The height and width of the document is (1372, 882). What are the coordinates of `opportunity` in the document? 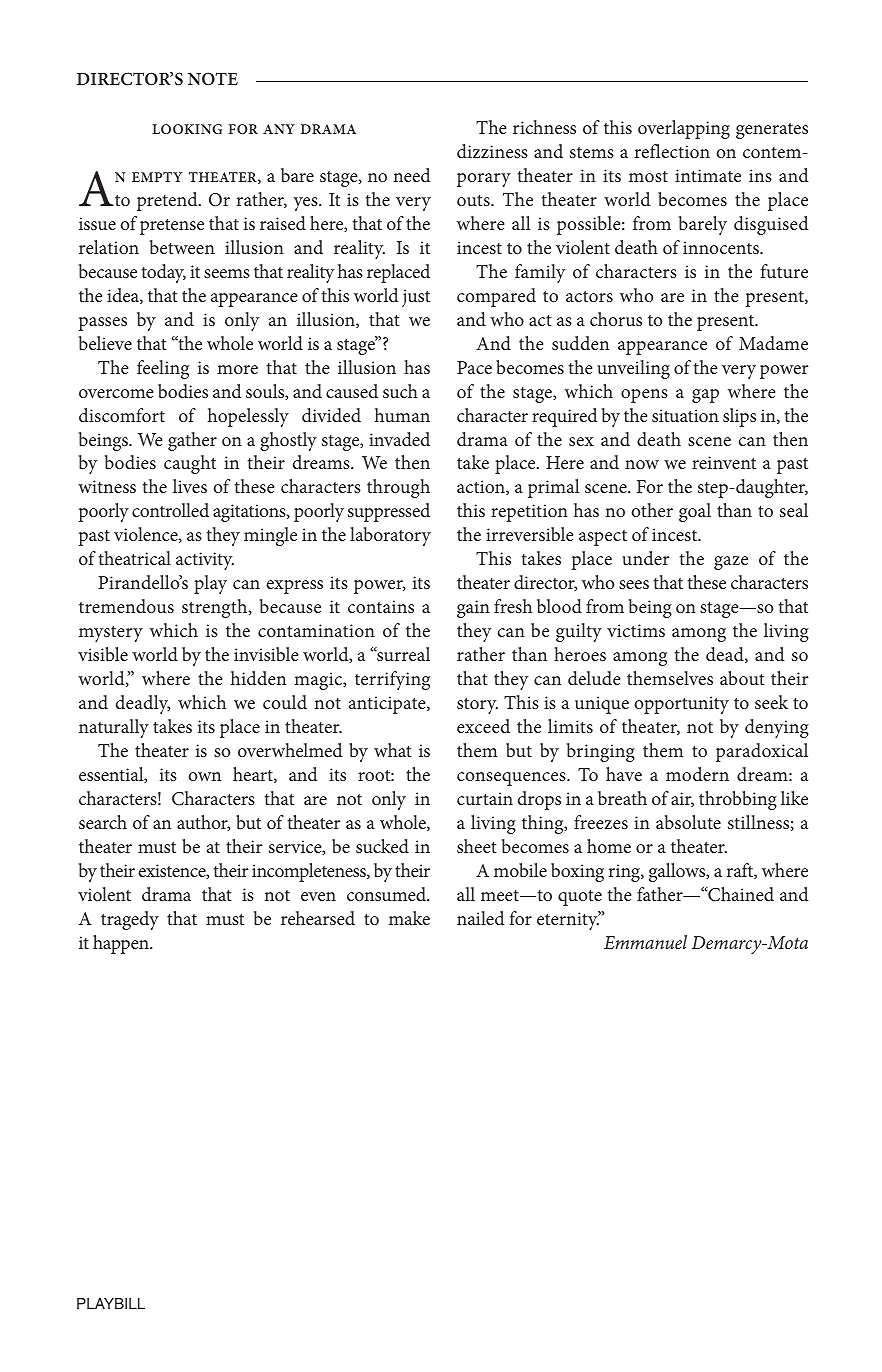 It's located at (682, 705).
